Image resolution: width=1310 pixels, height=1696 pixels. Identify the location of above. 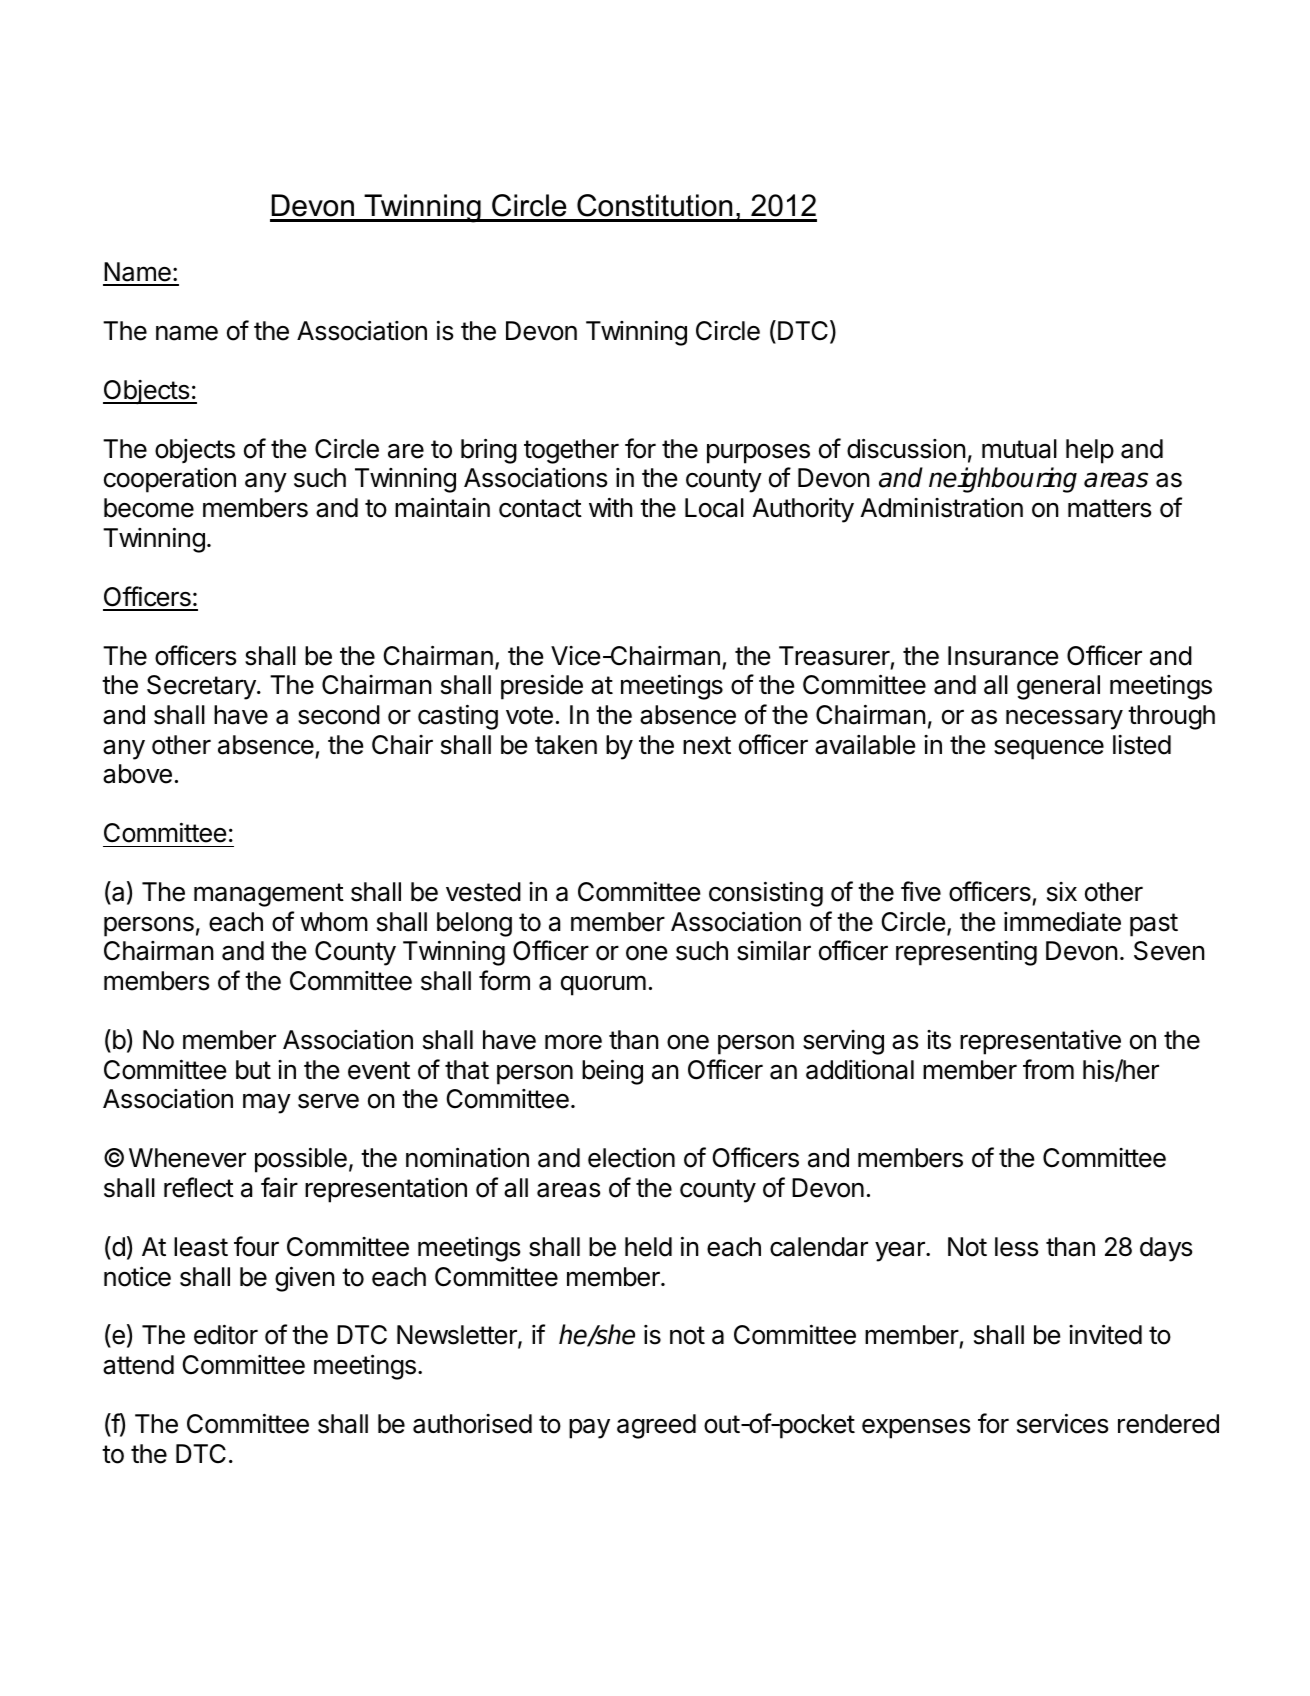
(137, 774).
